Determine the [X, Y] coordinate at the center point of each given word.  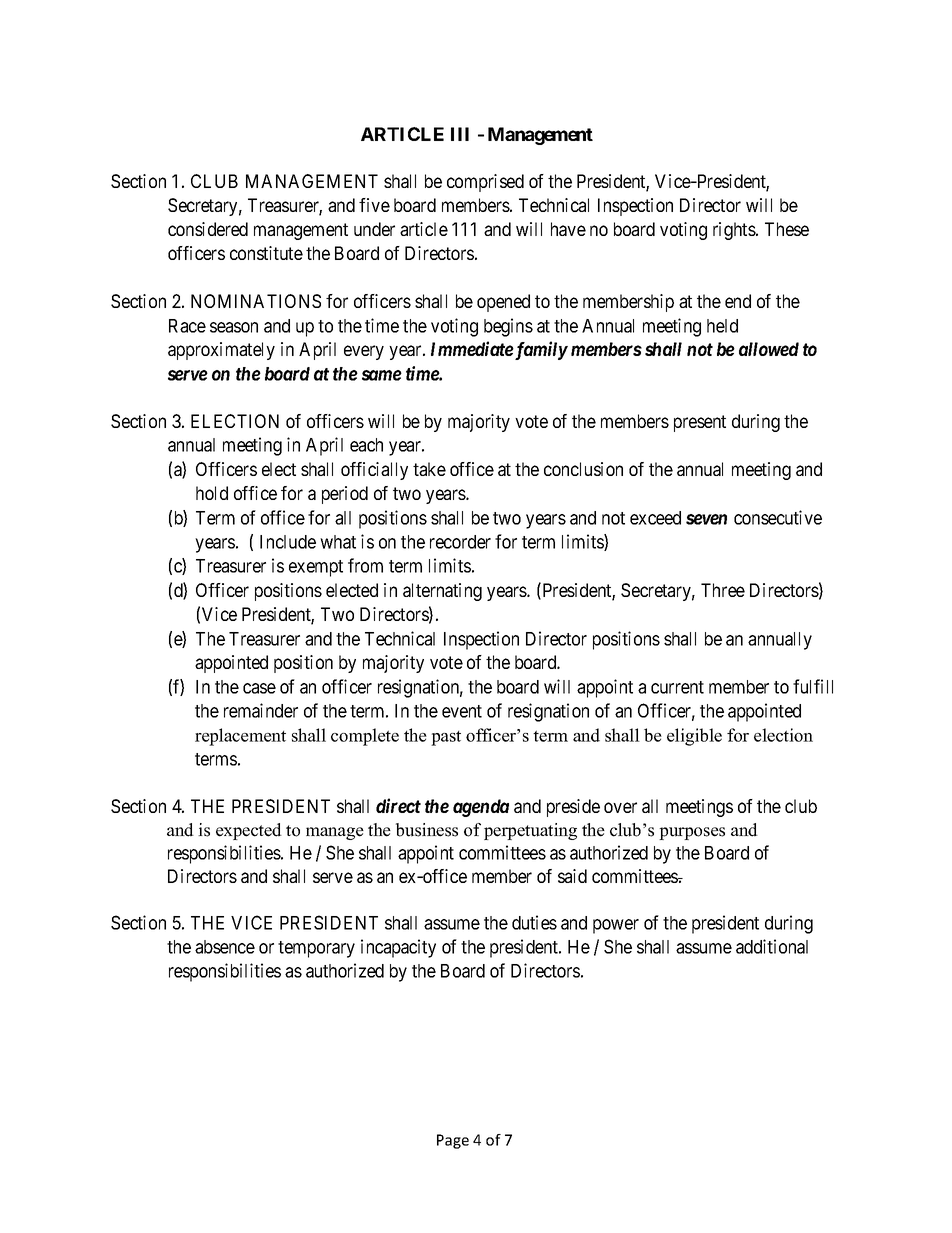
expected [249, 831]
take [429, 469]
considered [208, 229]
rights [735, 231]
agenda [481, 808]
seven [706, 519]
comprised [485, 183]
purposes [692, 833]
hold [212, 493]
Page [453, 1141]
